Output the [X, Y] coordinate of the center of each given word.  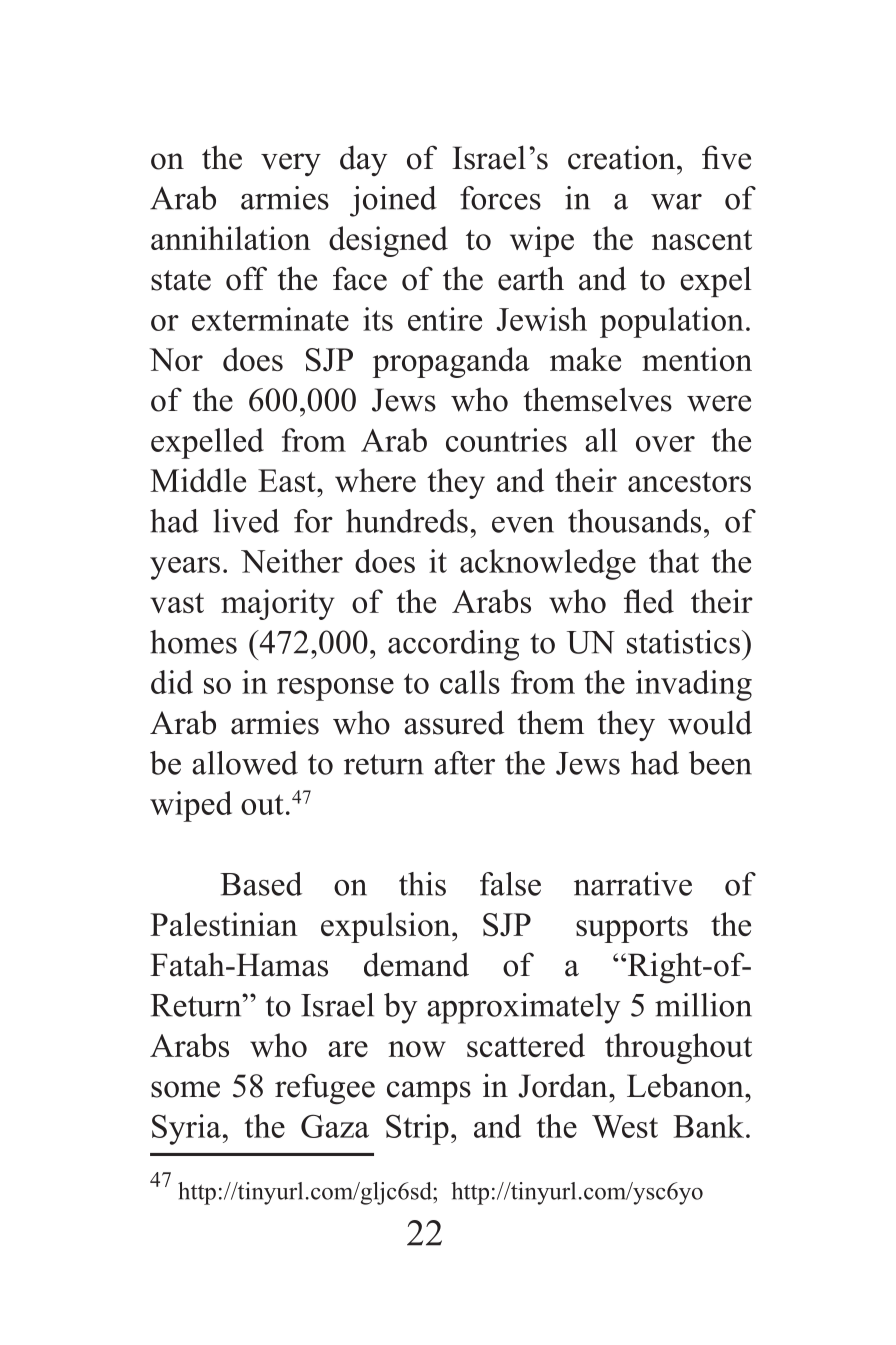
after [464, 763]
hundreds [407, 521]
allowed [245, 763]
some [185, 1089]
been [720, 763]
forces [500, 198]
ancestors [689, 482]
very [291, 164]
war [676, 202]
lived [246, 521]
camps [429, 1092]
